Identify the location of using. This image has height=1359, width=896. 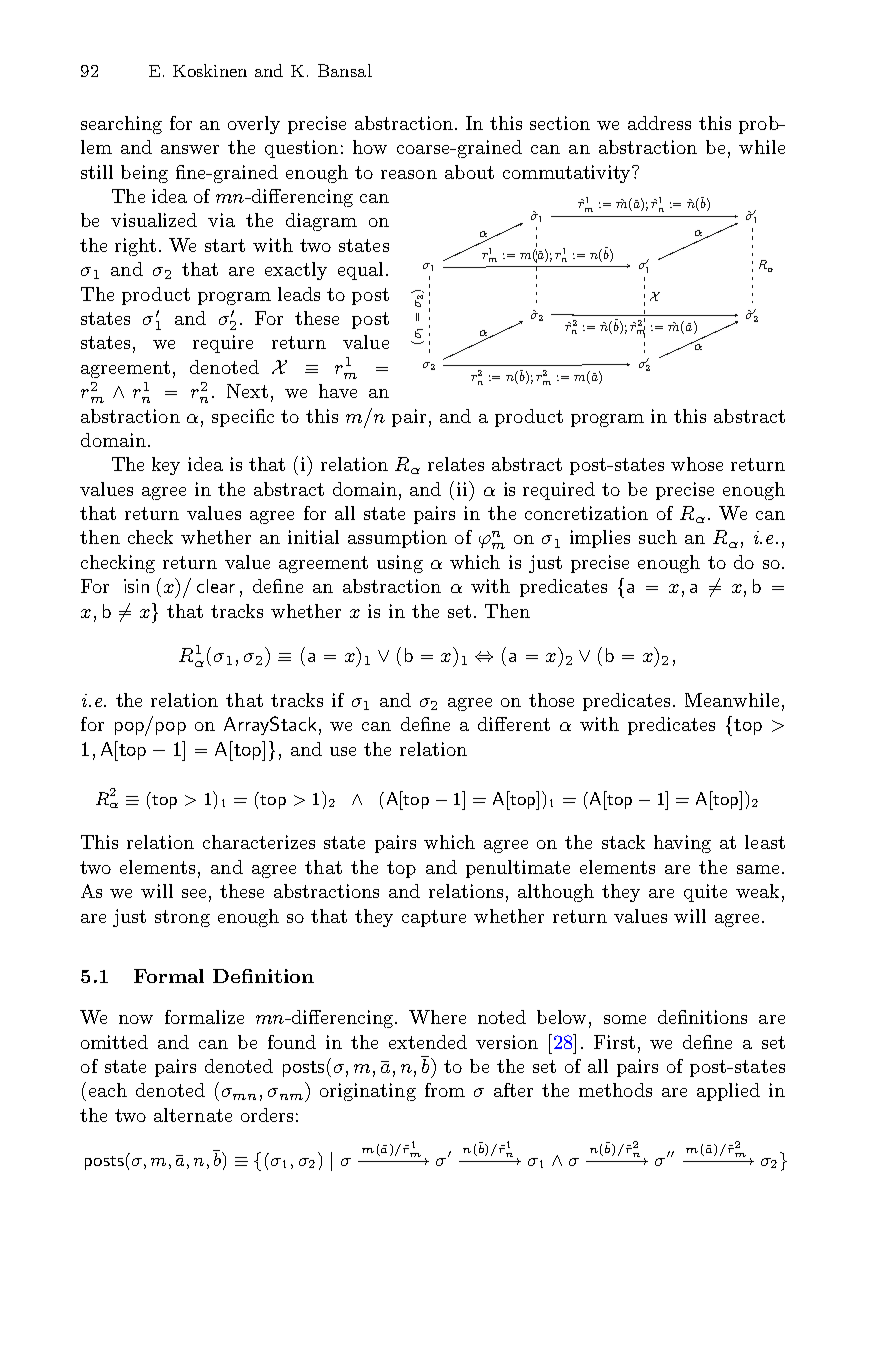
(400, 564).
